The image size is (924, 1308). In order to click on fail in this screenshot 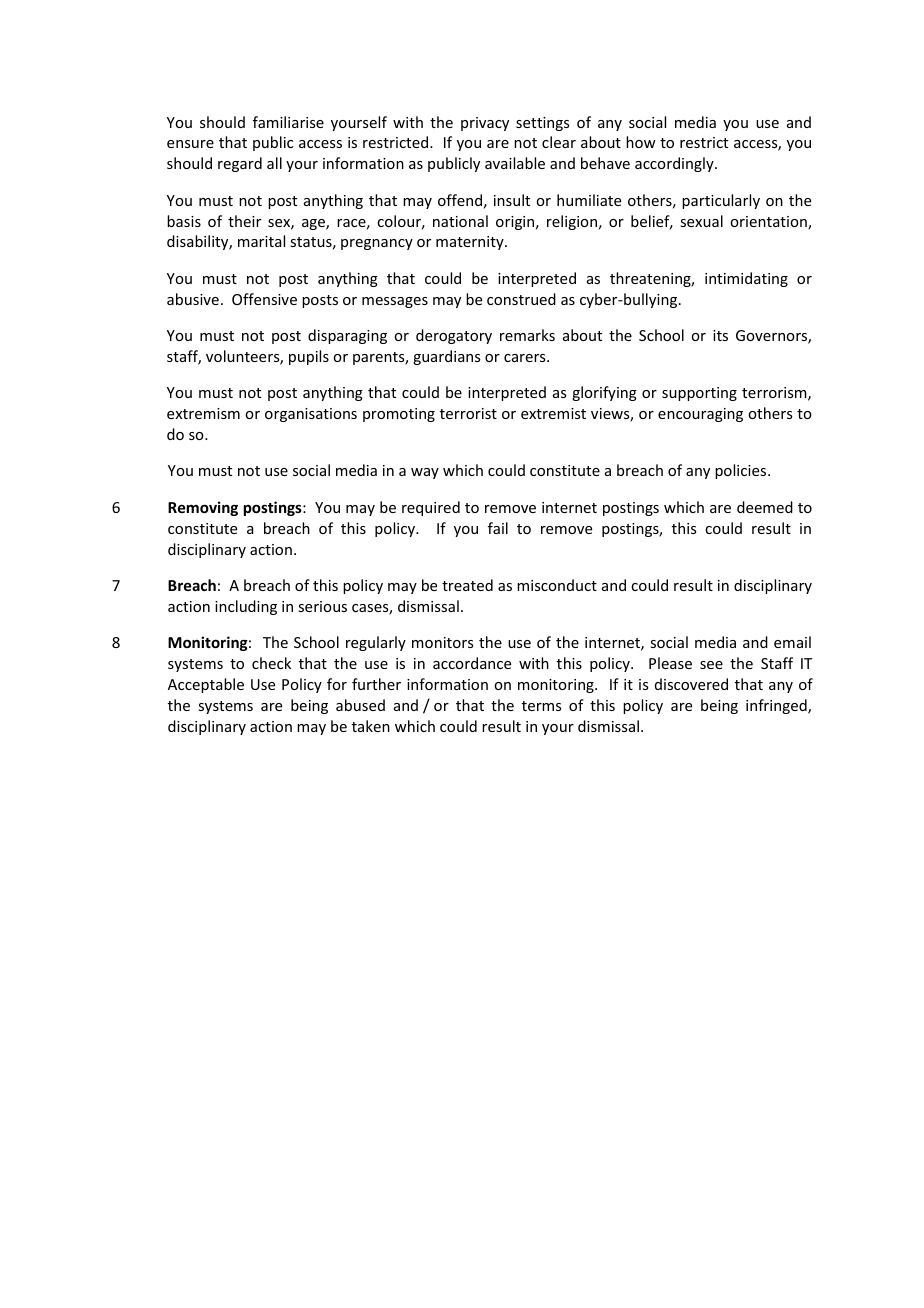, I will do `click(498, 528)`.
